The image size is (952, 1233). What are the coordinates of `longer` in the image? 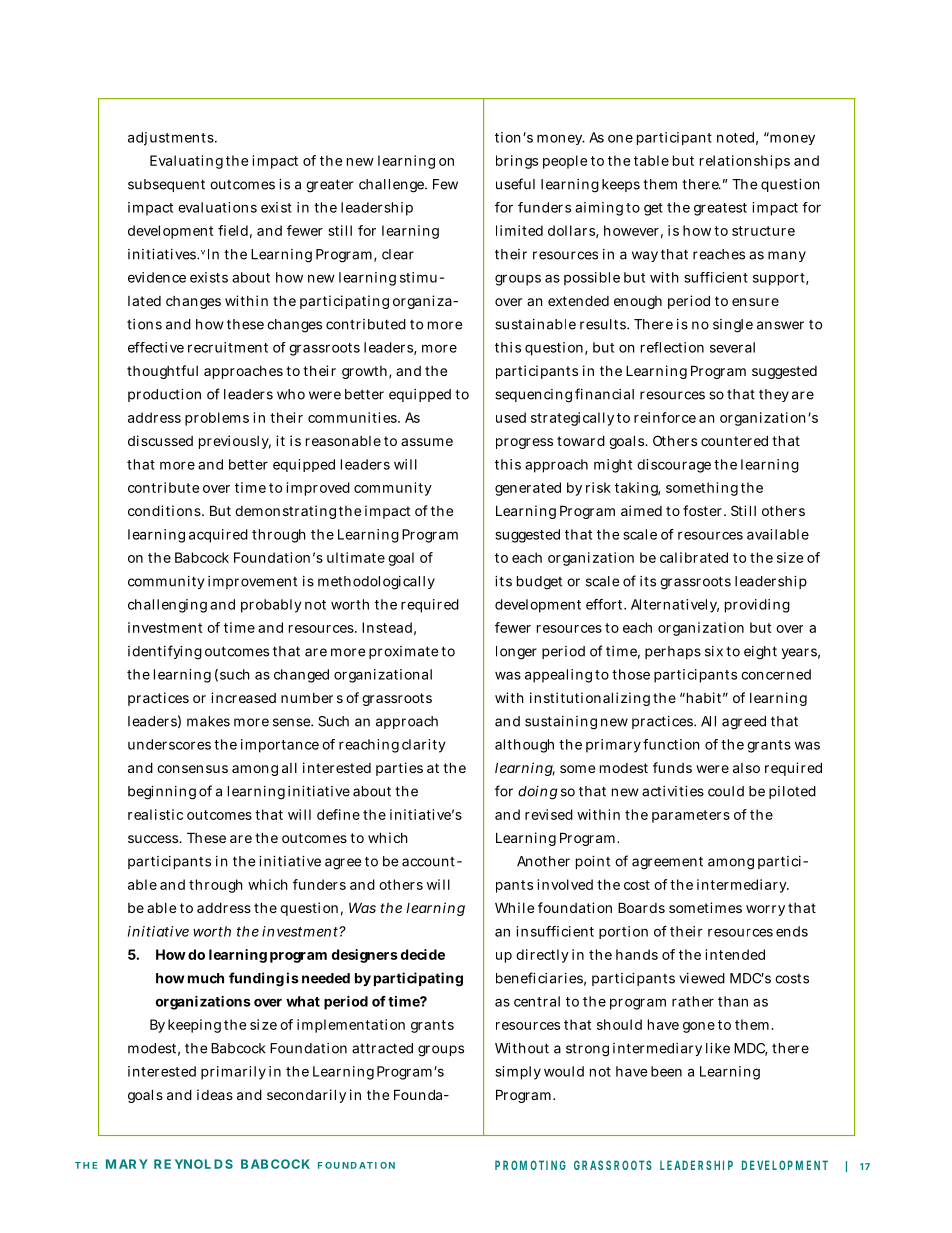 It's located at (516, 653).
